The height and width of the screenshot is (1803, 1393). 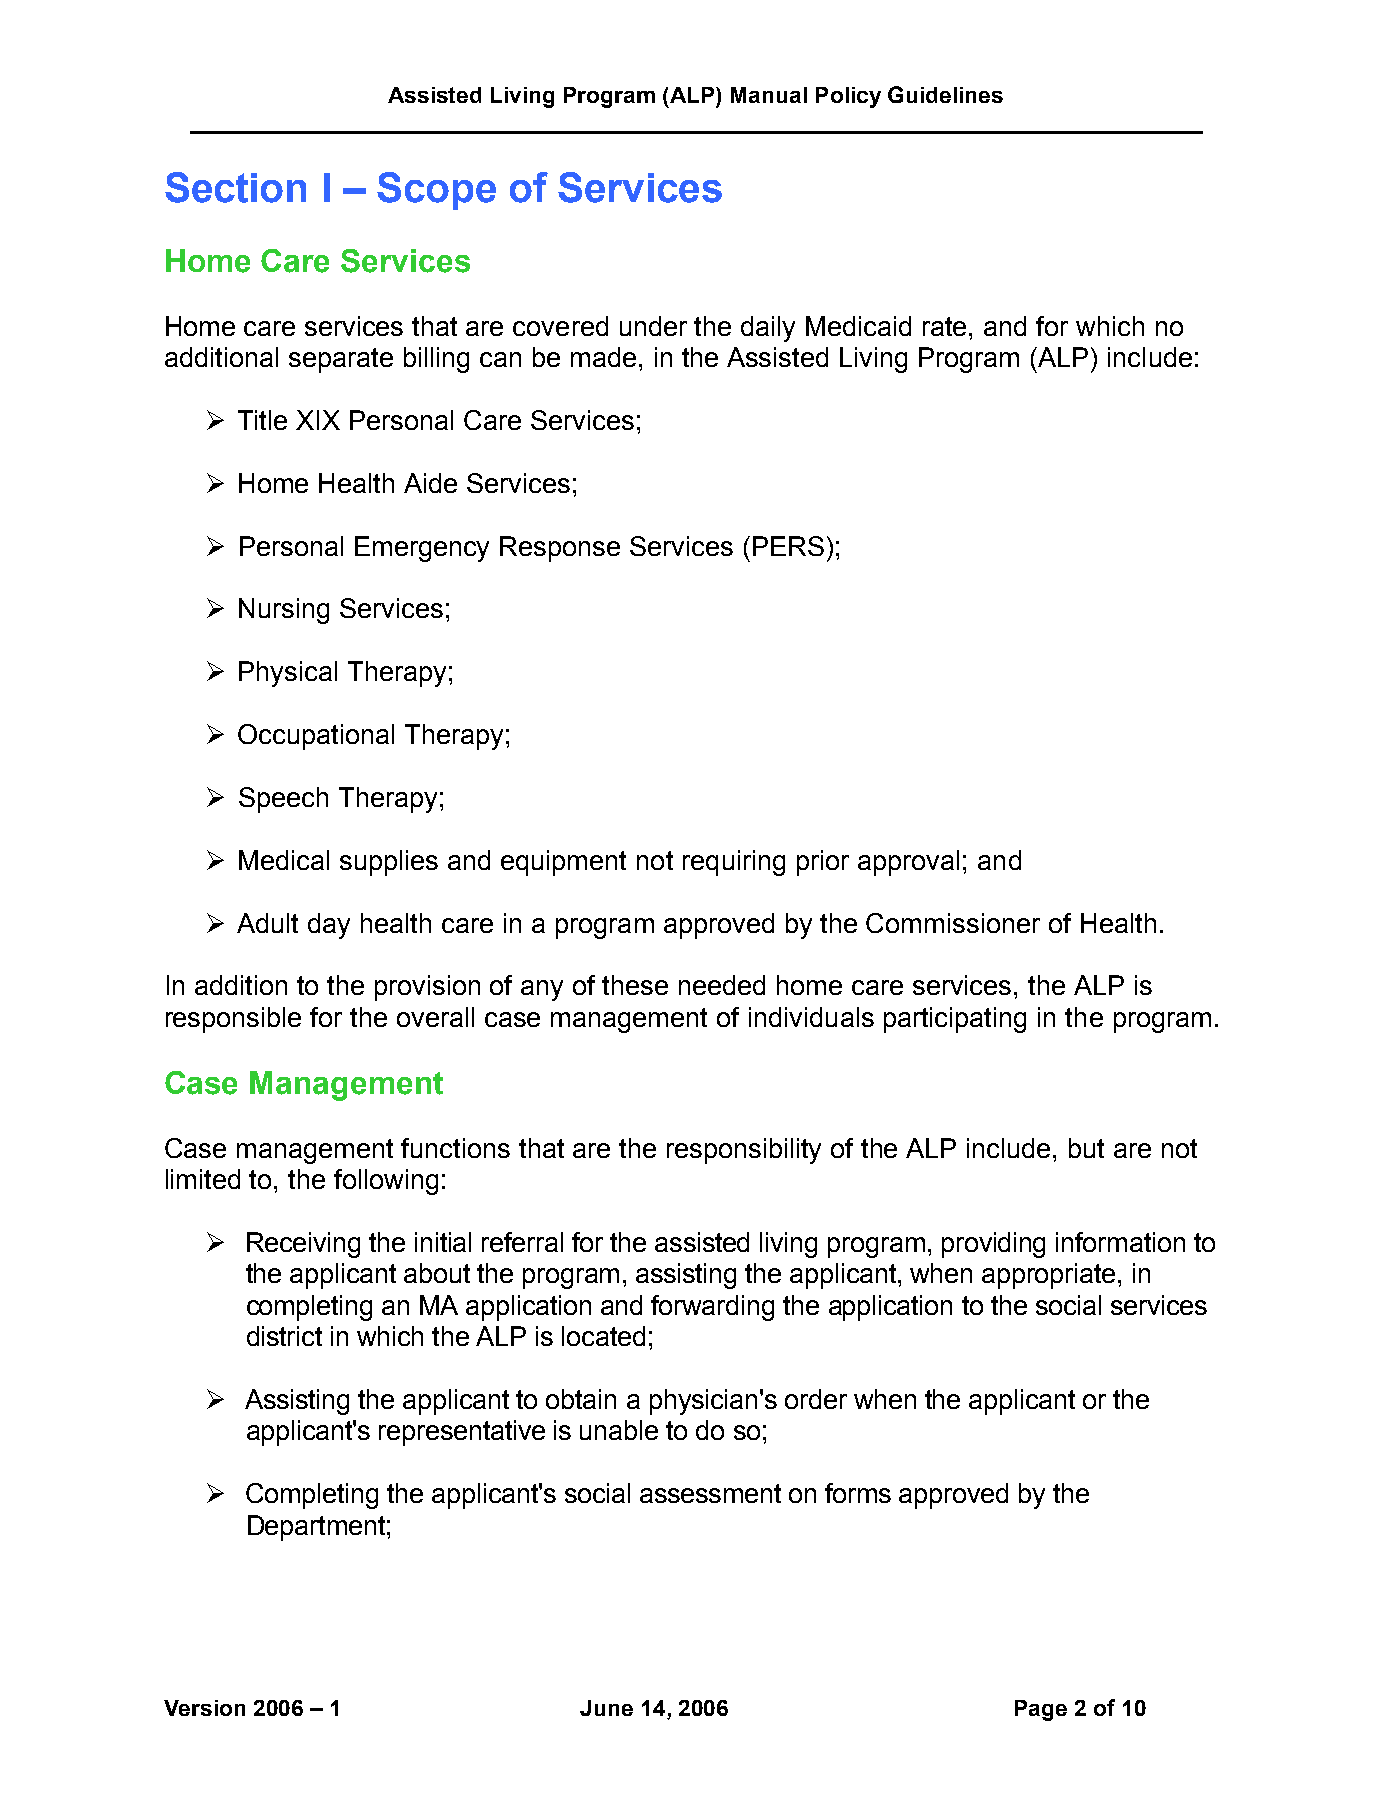 I want to click on Section, so click(x=235, y=187).
